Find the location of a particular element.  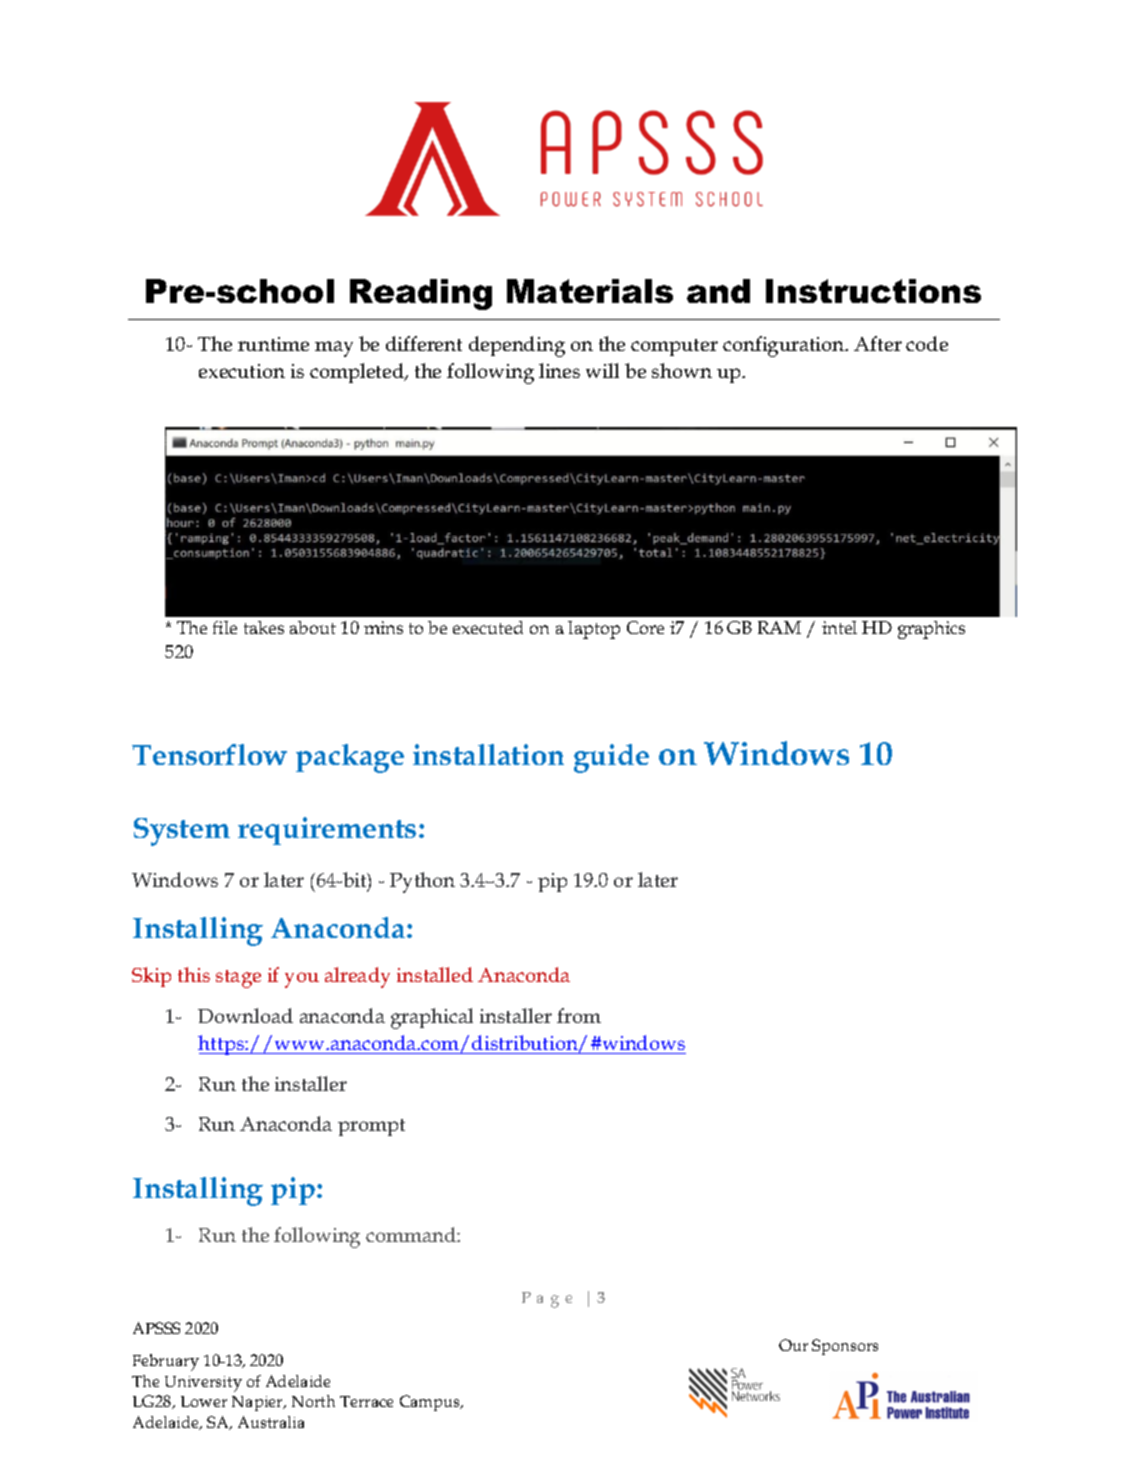

graphical is located at coordinates (432, 1018).
